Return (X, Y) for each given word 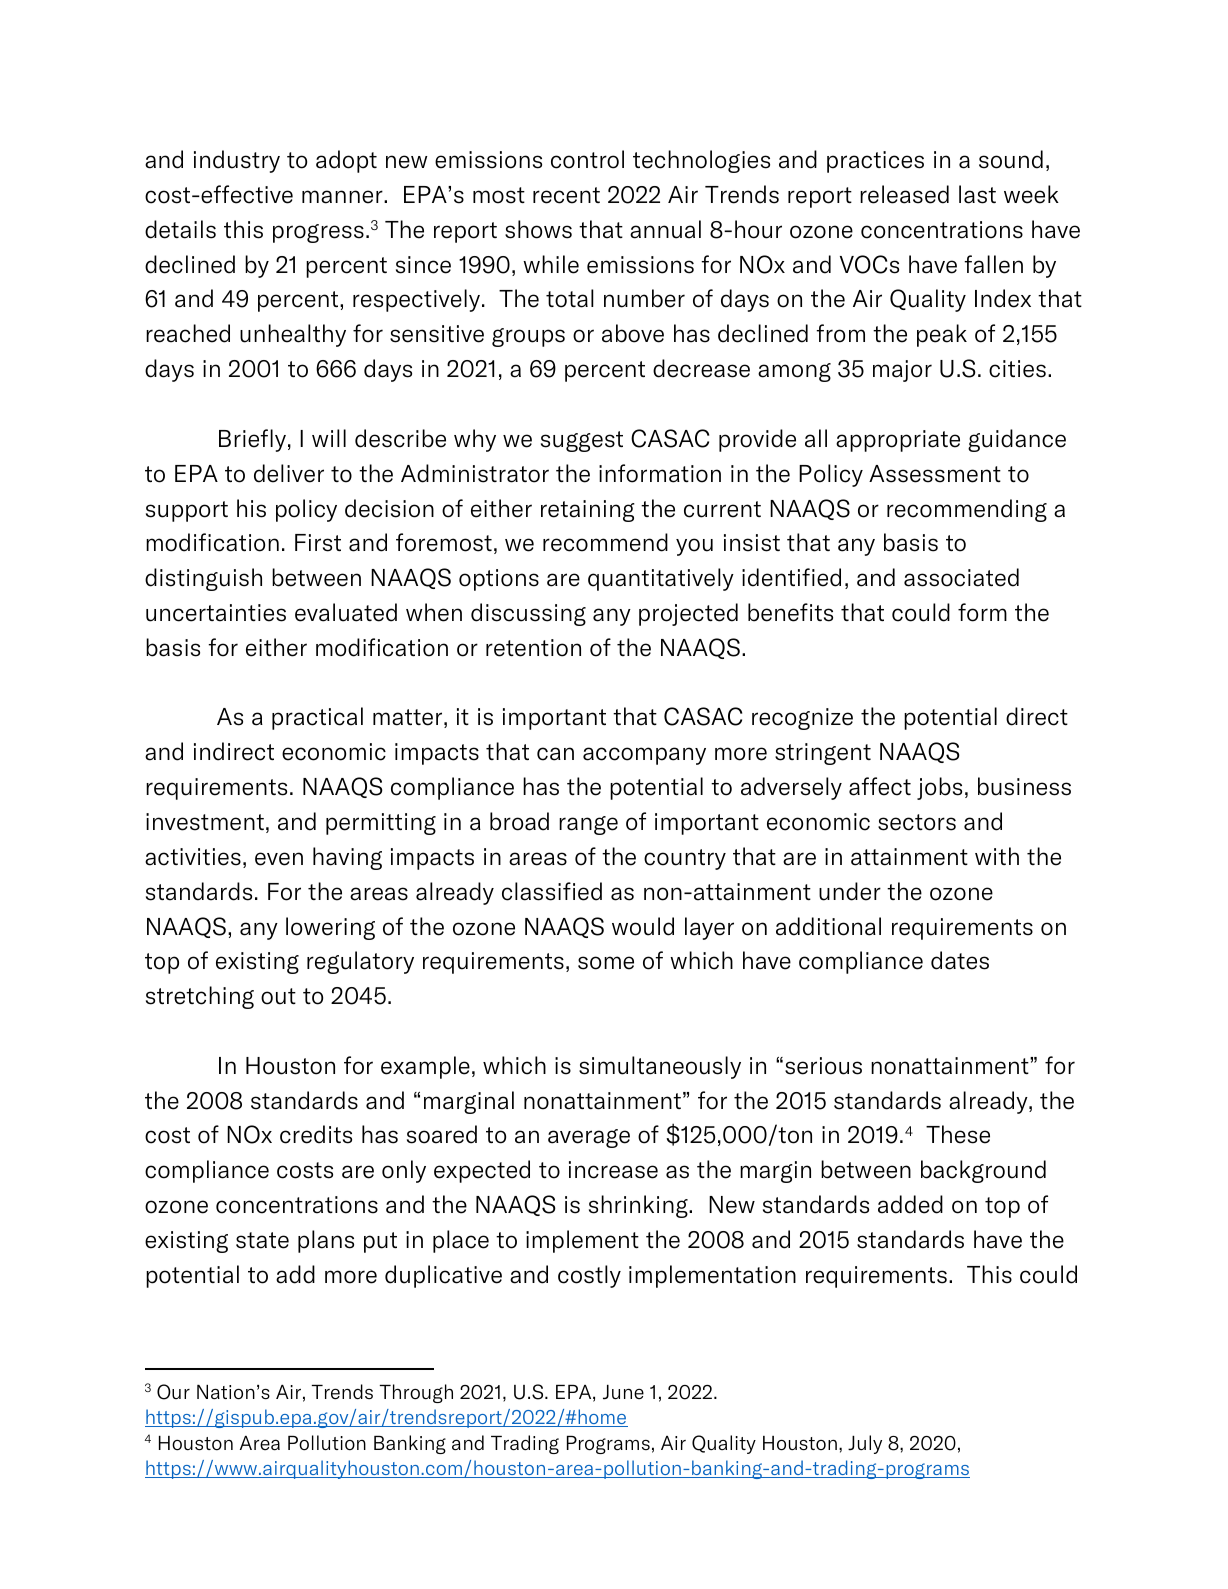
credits (316, 1134)
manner (343, 197)
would (643, 926)
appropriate (898, 441)
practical (317, 718)
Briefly (252, 440)
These (958, 1134)
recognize (802, 719)
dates (960, 960)
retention (533, 648)
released (904, 194)
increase (613, 1170)
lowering (330, 928)
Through (416, 1393)
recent (566, 195)
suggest (582, 441)
